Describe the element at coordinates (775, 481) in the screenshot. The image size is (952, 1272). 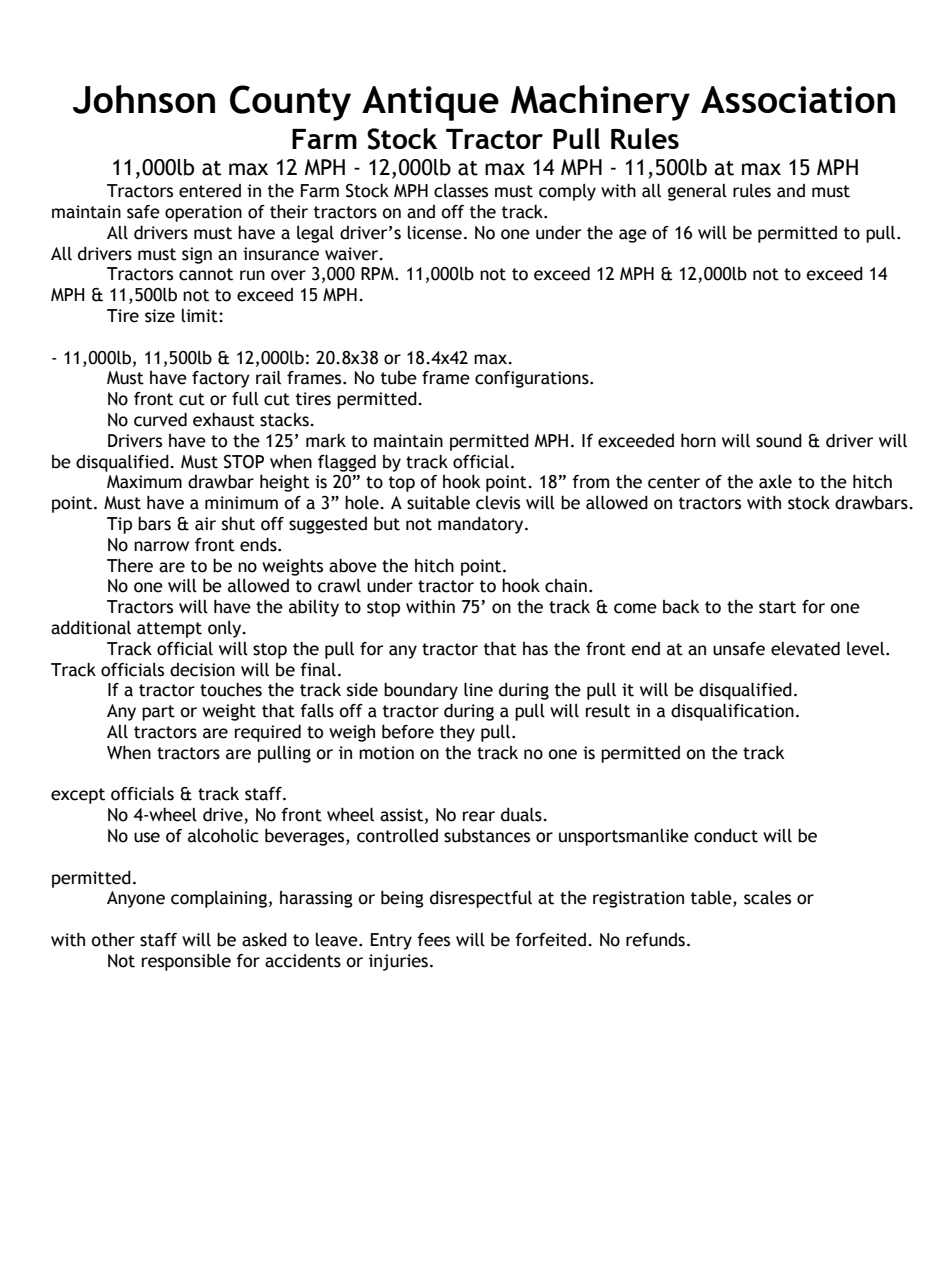
I see `axle` at that location.
